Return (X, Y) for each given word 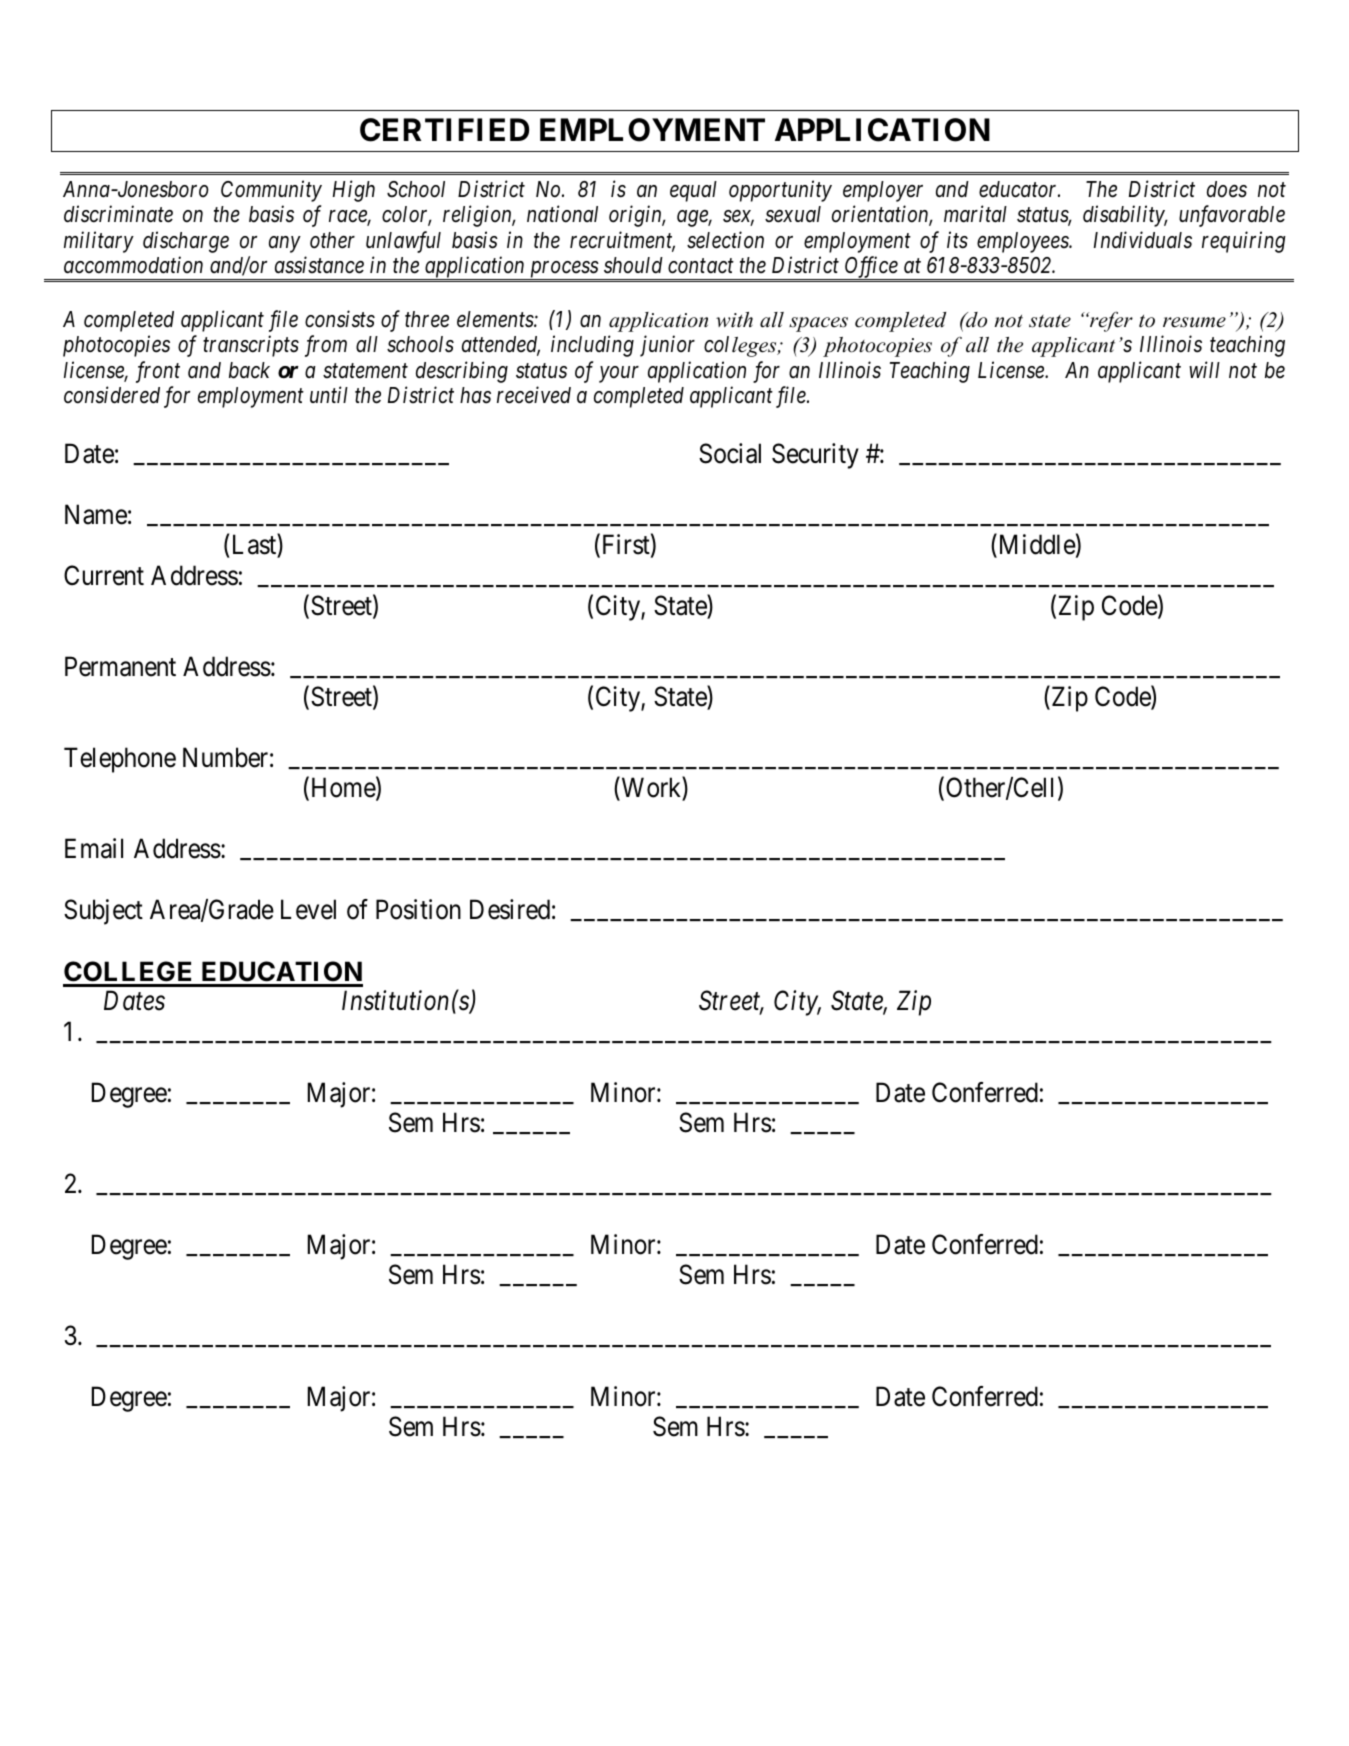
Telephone (120, 760)
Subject (103, 912)
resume (1194, 322)
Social (730, 453)
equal (693, 191)
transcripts (251, 346)
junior (667, 346)
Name (96, 514)
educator (1019, 189)
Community (271, 191)
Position (418, 909)
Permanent (120, 666)
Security (815, 456)
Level (308, 909)
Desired (510, 909)
